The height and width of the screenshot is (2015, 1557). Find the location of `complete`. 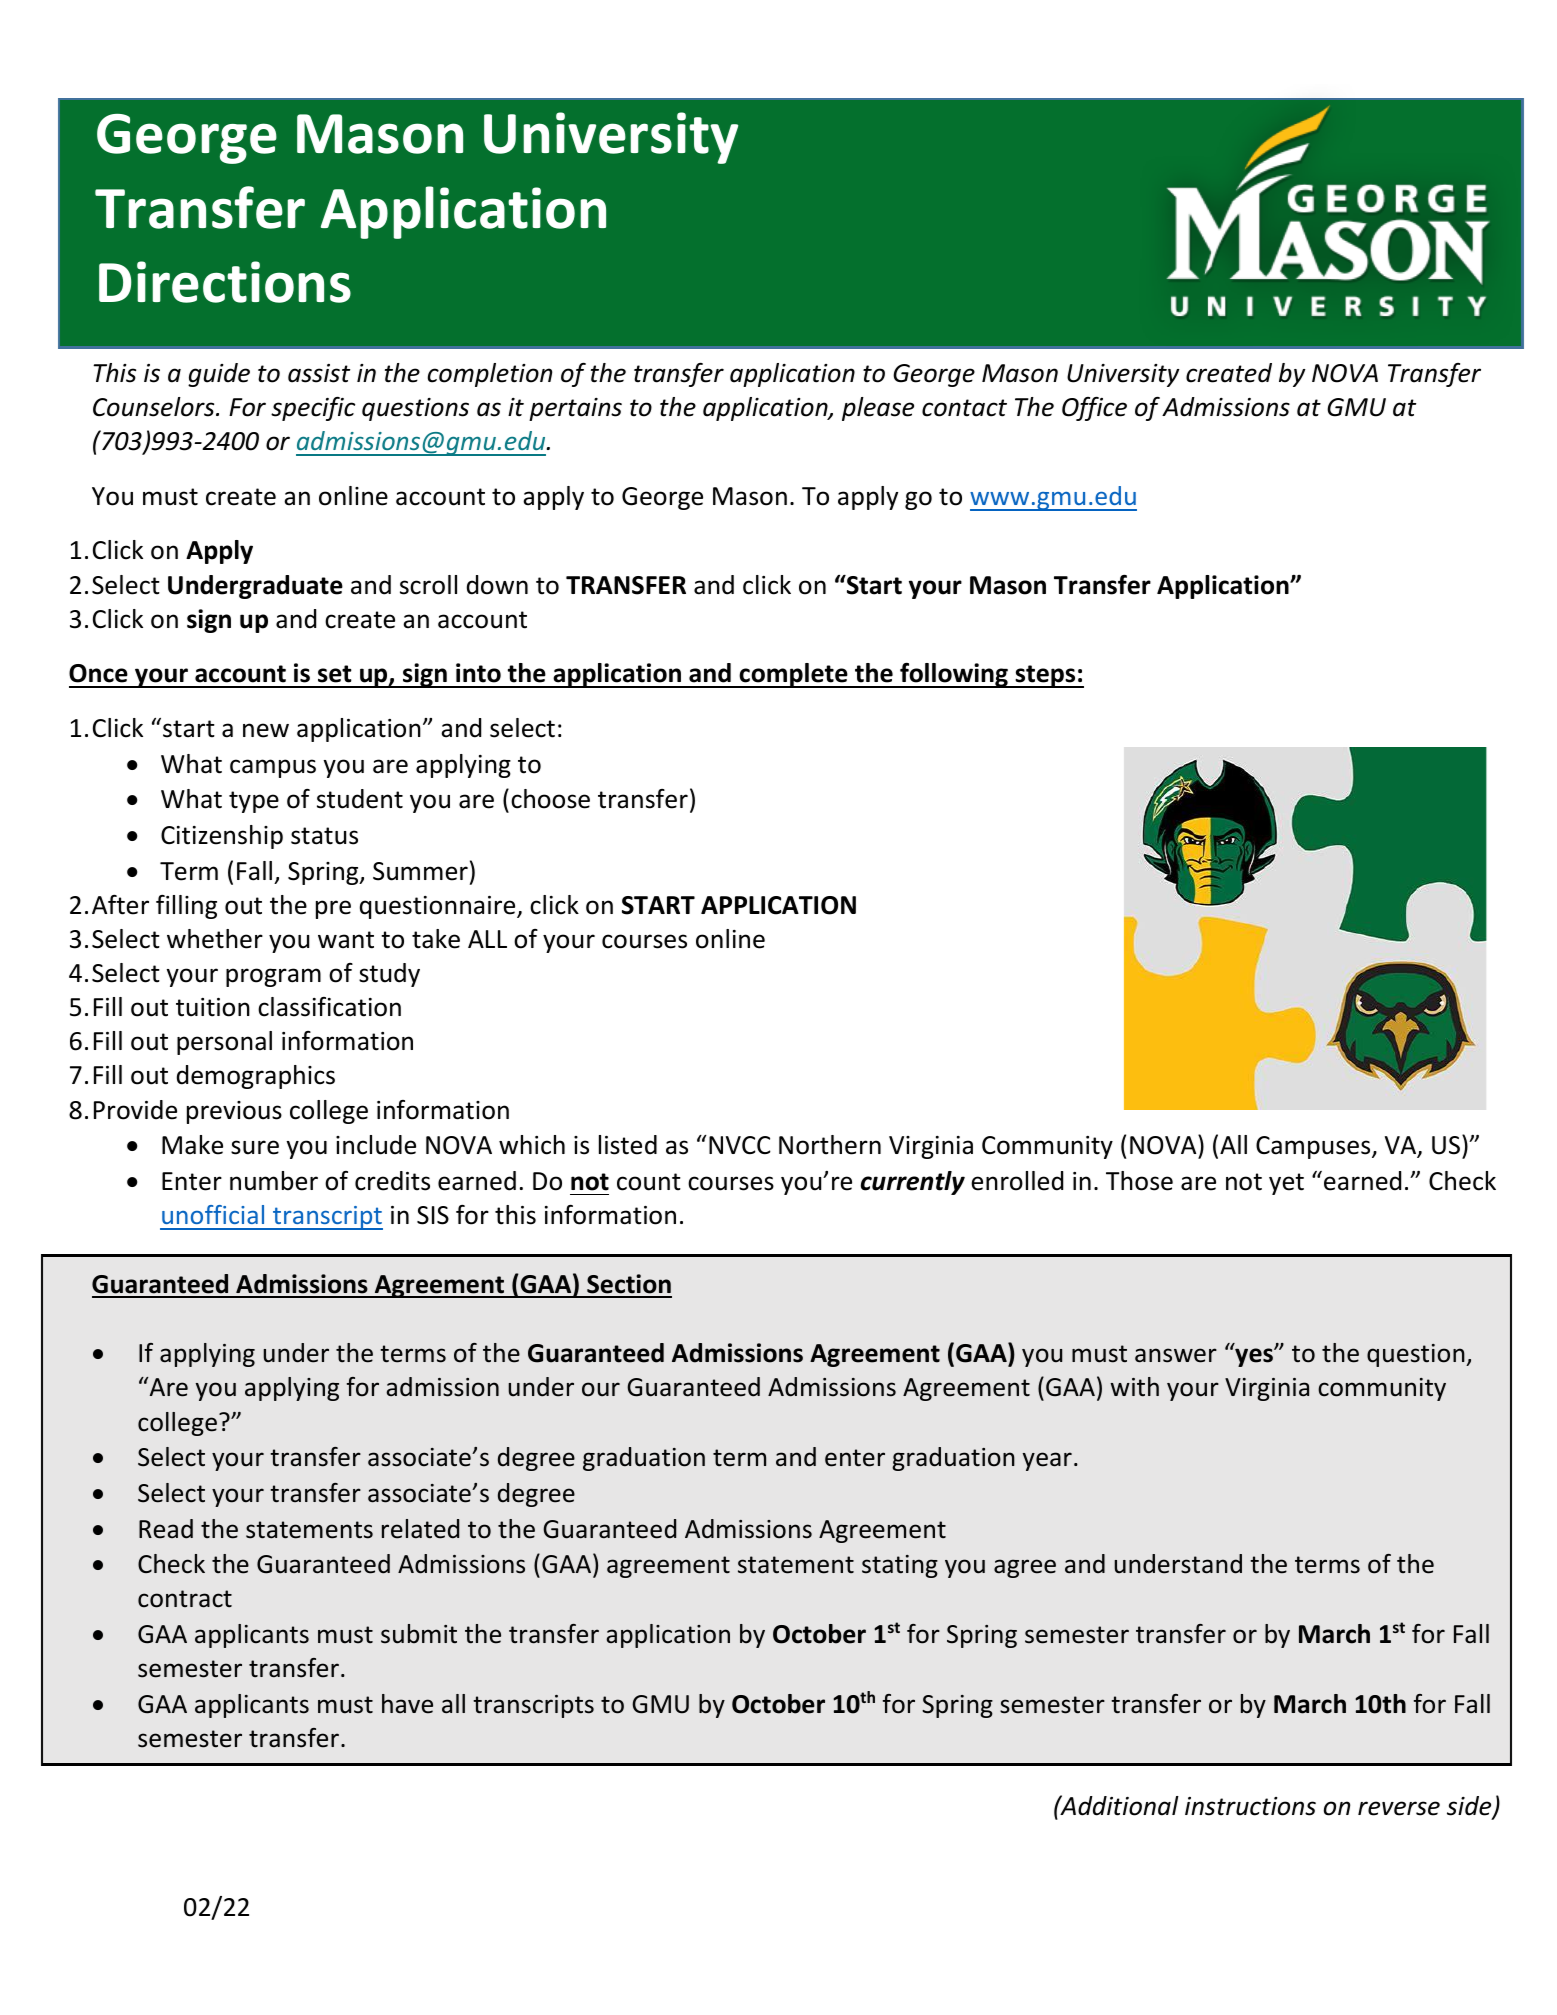

complete is located at coordinates (793, 675).
